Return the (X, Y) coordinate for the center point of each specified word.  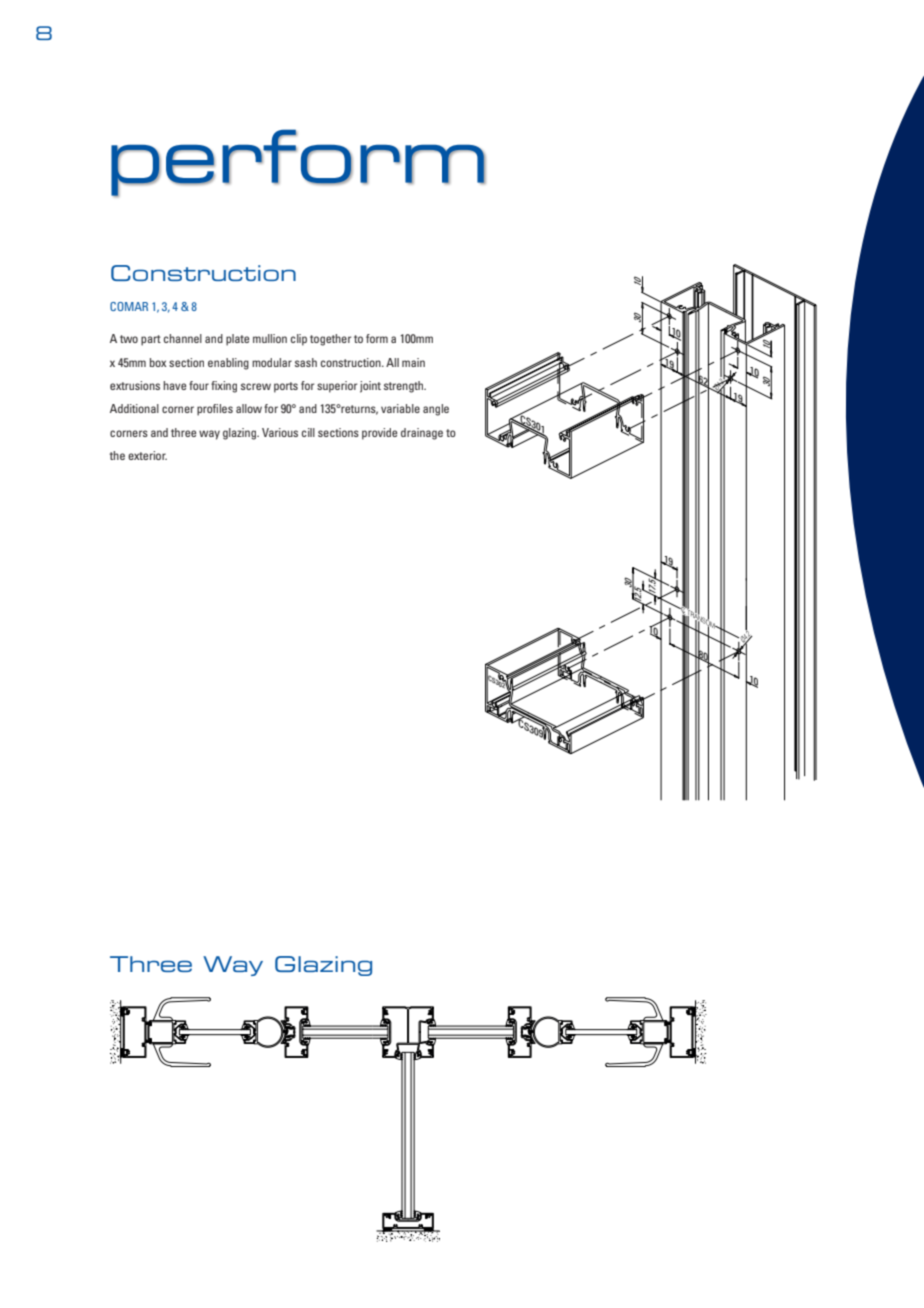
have (174, 385)
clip (299, 340)
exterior (147, 455)
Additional (134, 408)
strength (405, 387)
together (330, 340)
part (151, 340)
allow (249, 408)
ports (286, 387)
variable (400, 408)
